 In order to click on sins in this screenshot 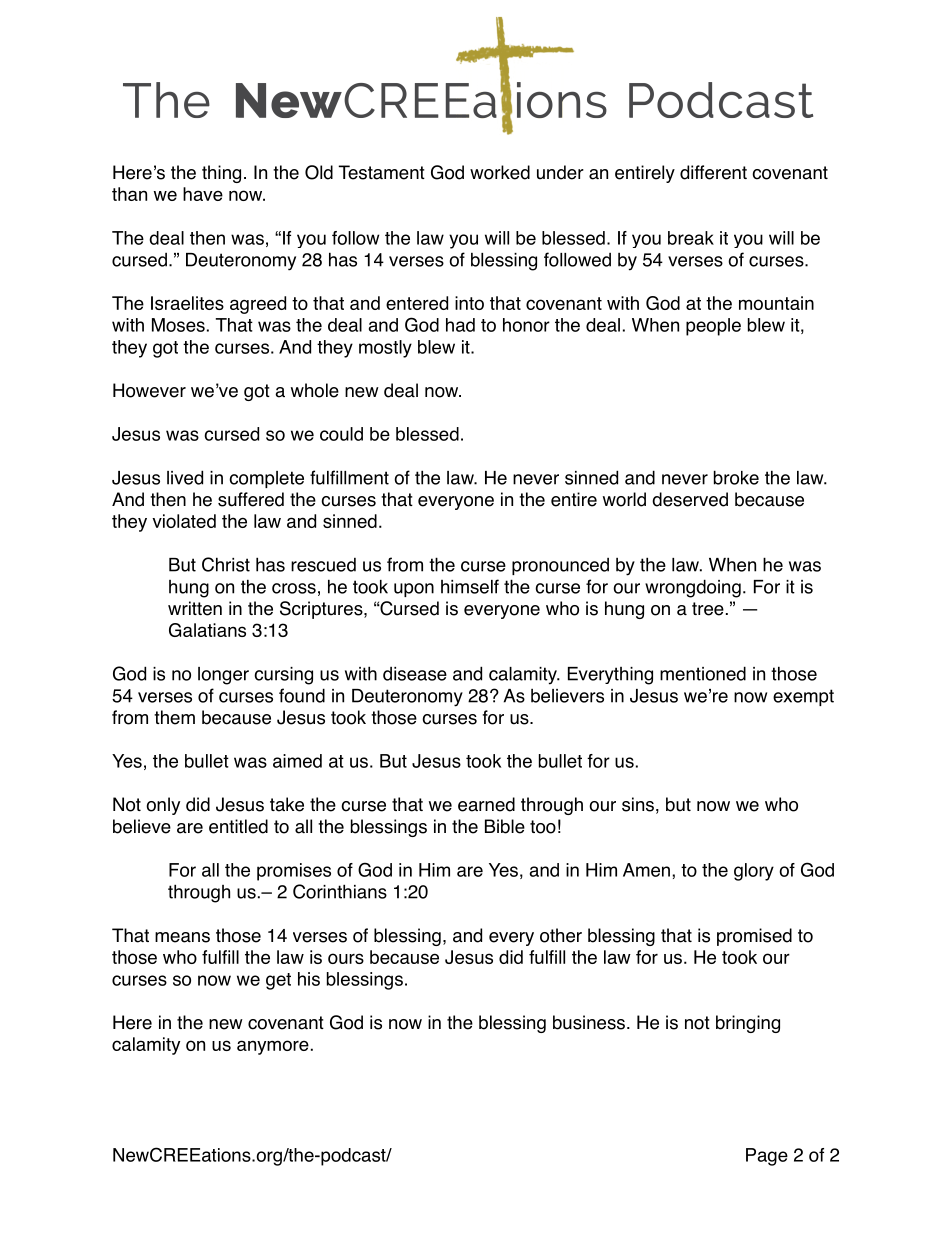, I will do `click(638, 804)`.
